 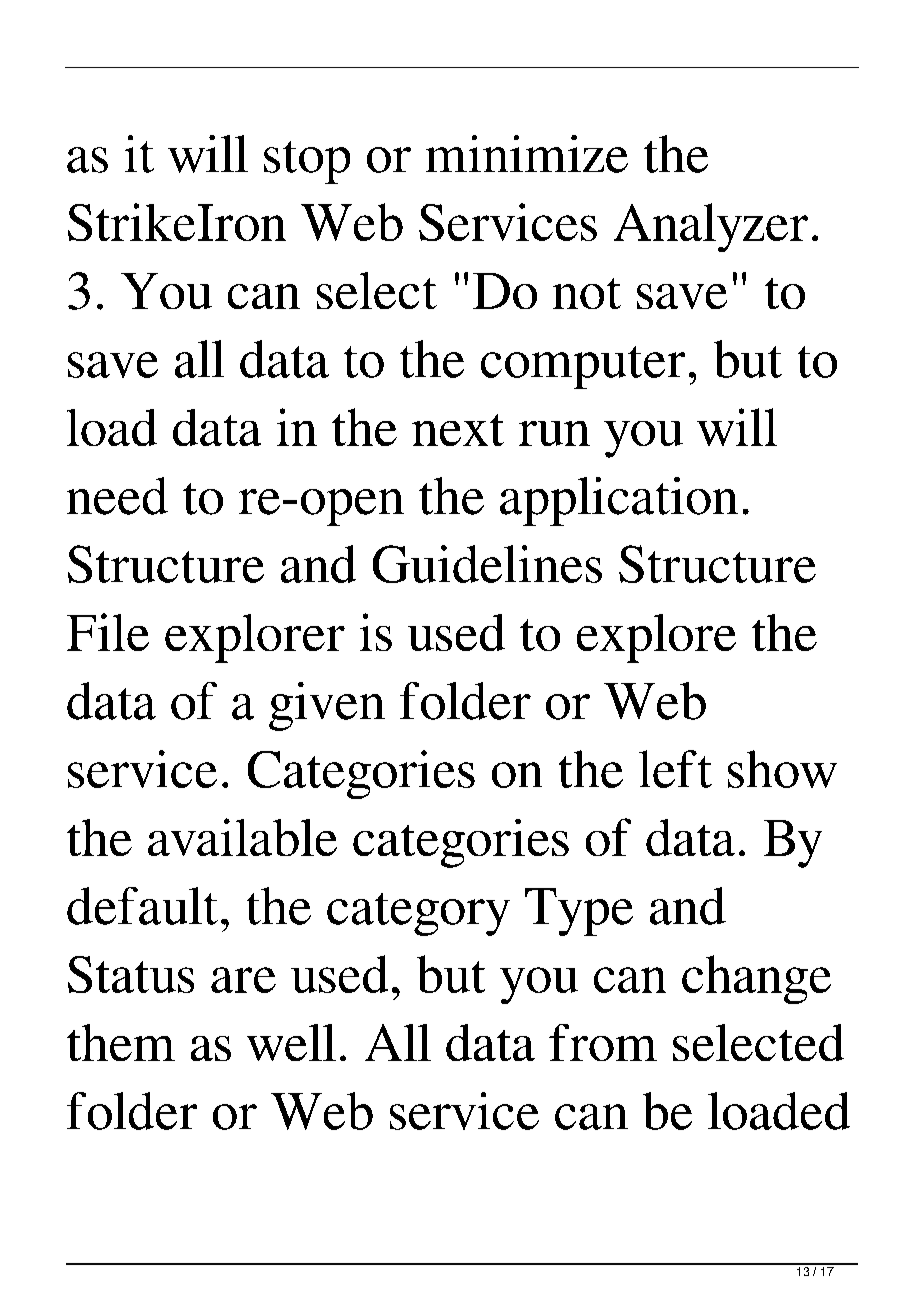 I want to click on File, so click(x=108, y=632).
